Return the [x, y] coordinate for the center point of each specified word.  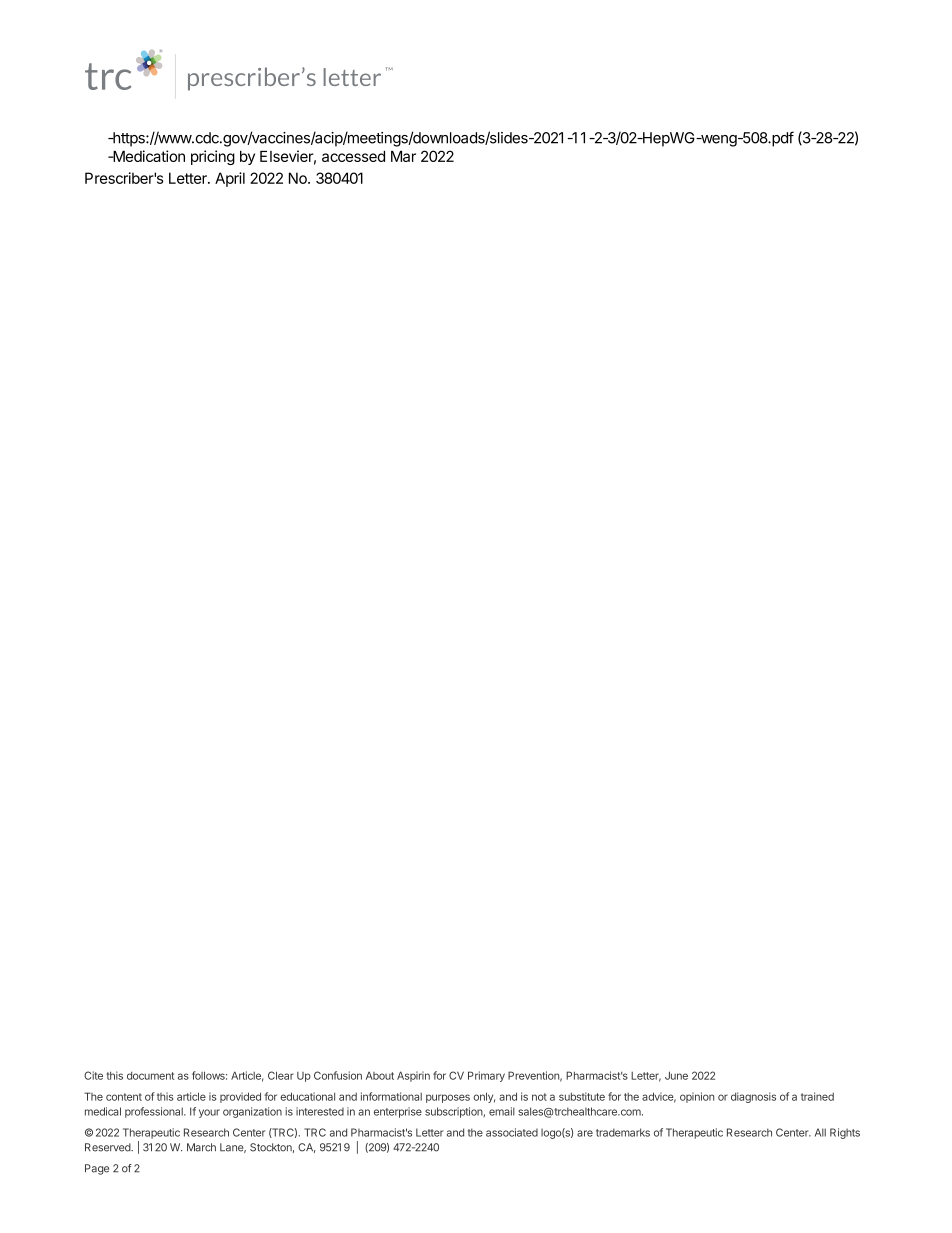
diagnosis [753, 1097]
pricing [213, 157]
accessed [353, 156]
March [201, 1147]
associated [512, 1132]
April [230, 179]
